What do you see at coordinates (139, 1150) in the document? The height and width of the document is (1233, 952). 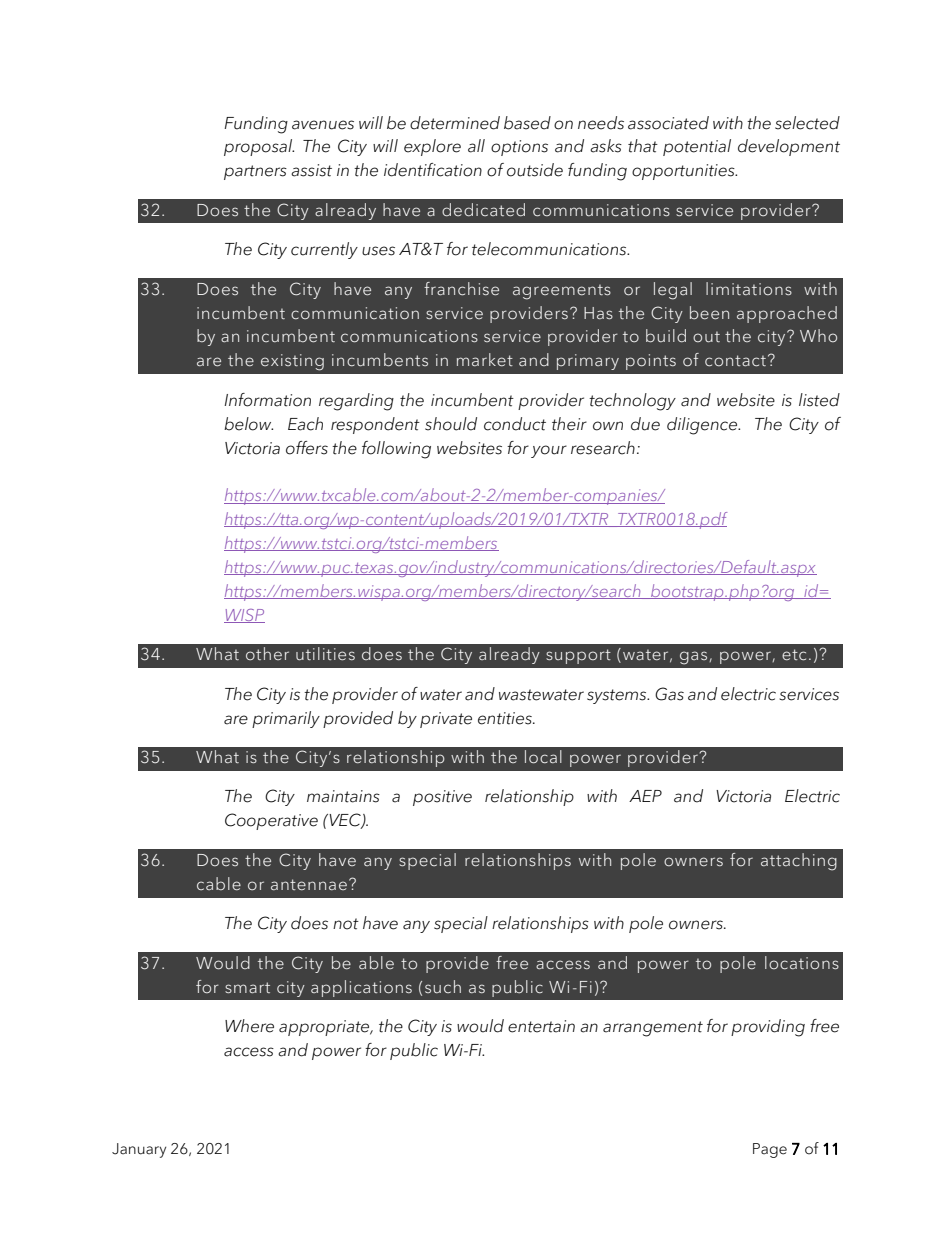 I see `January` at bounding box center [139, 1150].
